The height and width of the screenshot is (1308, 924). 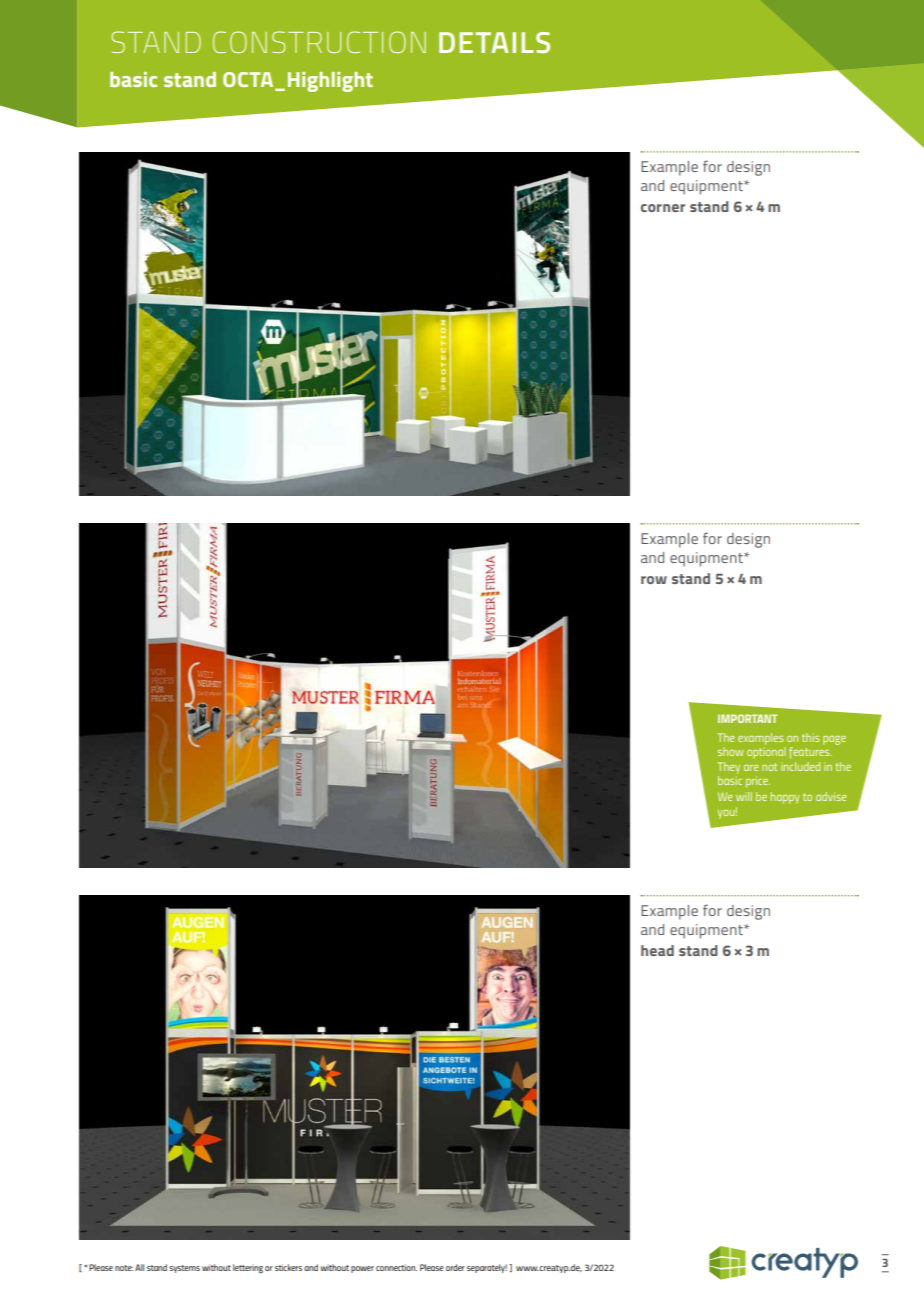 I want to click on systems, so click(x=184, y=1269).
